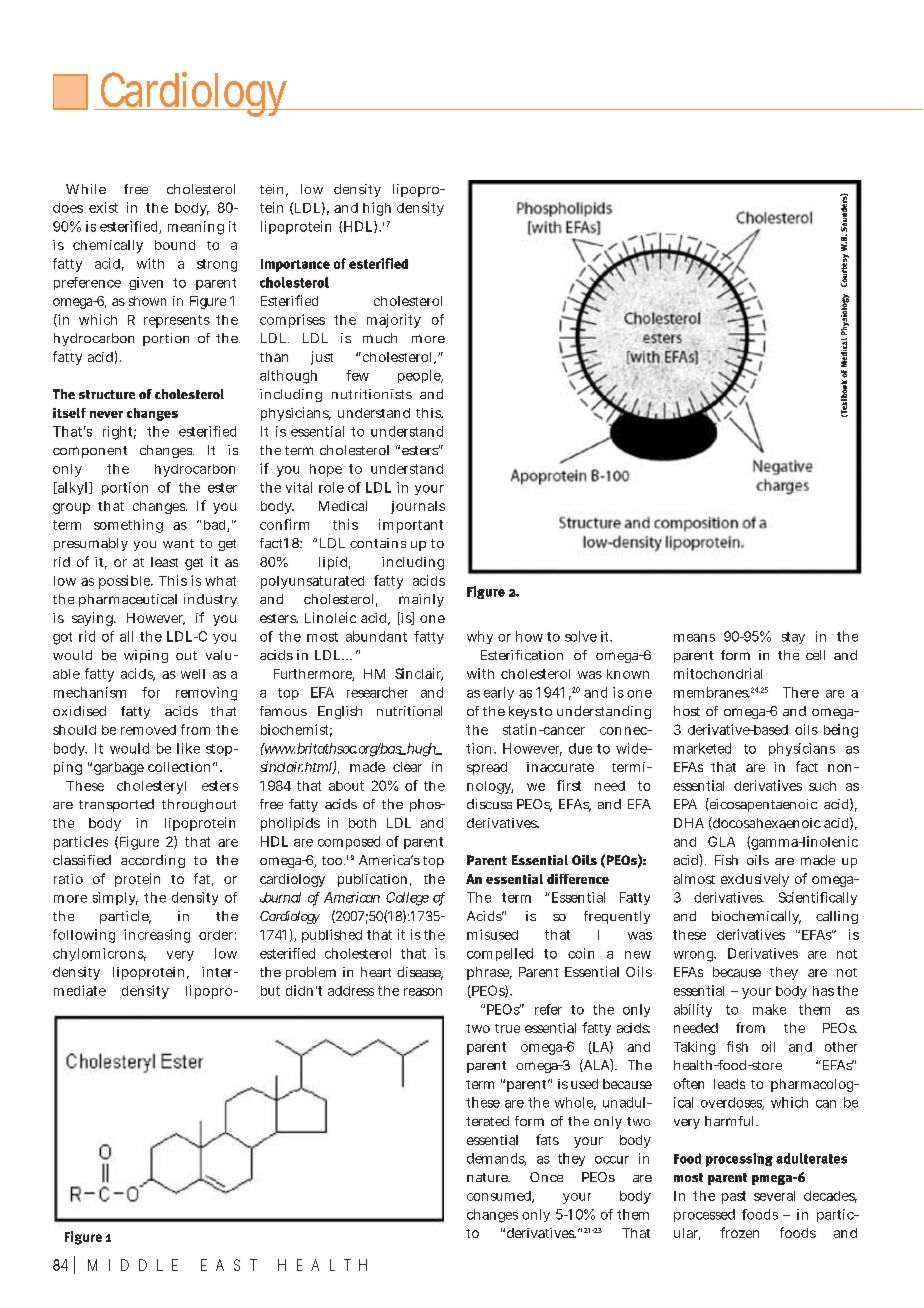 The height and width of the screenshot is (1308, 924). Describe the element at coordinates (421, 600) in the screenshot. I see `mainly` at that location.
